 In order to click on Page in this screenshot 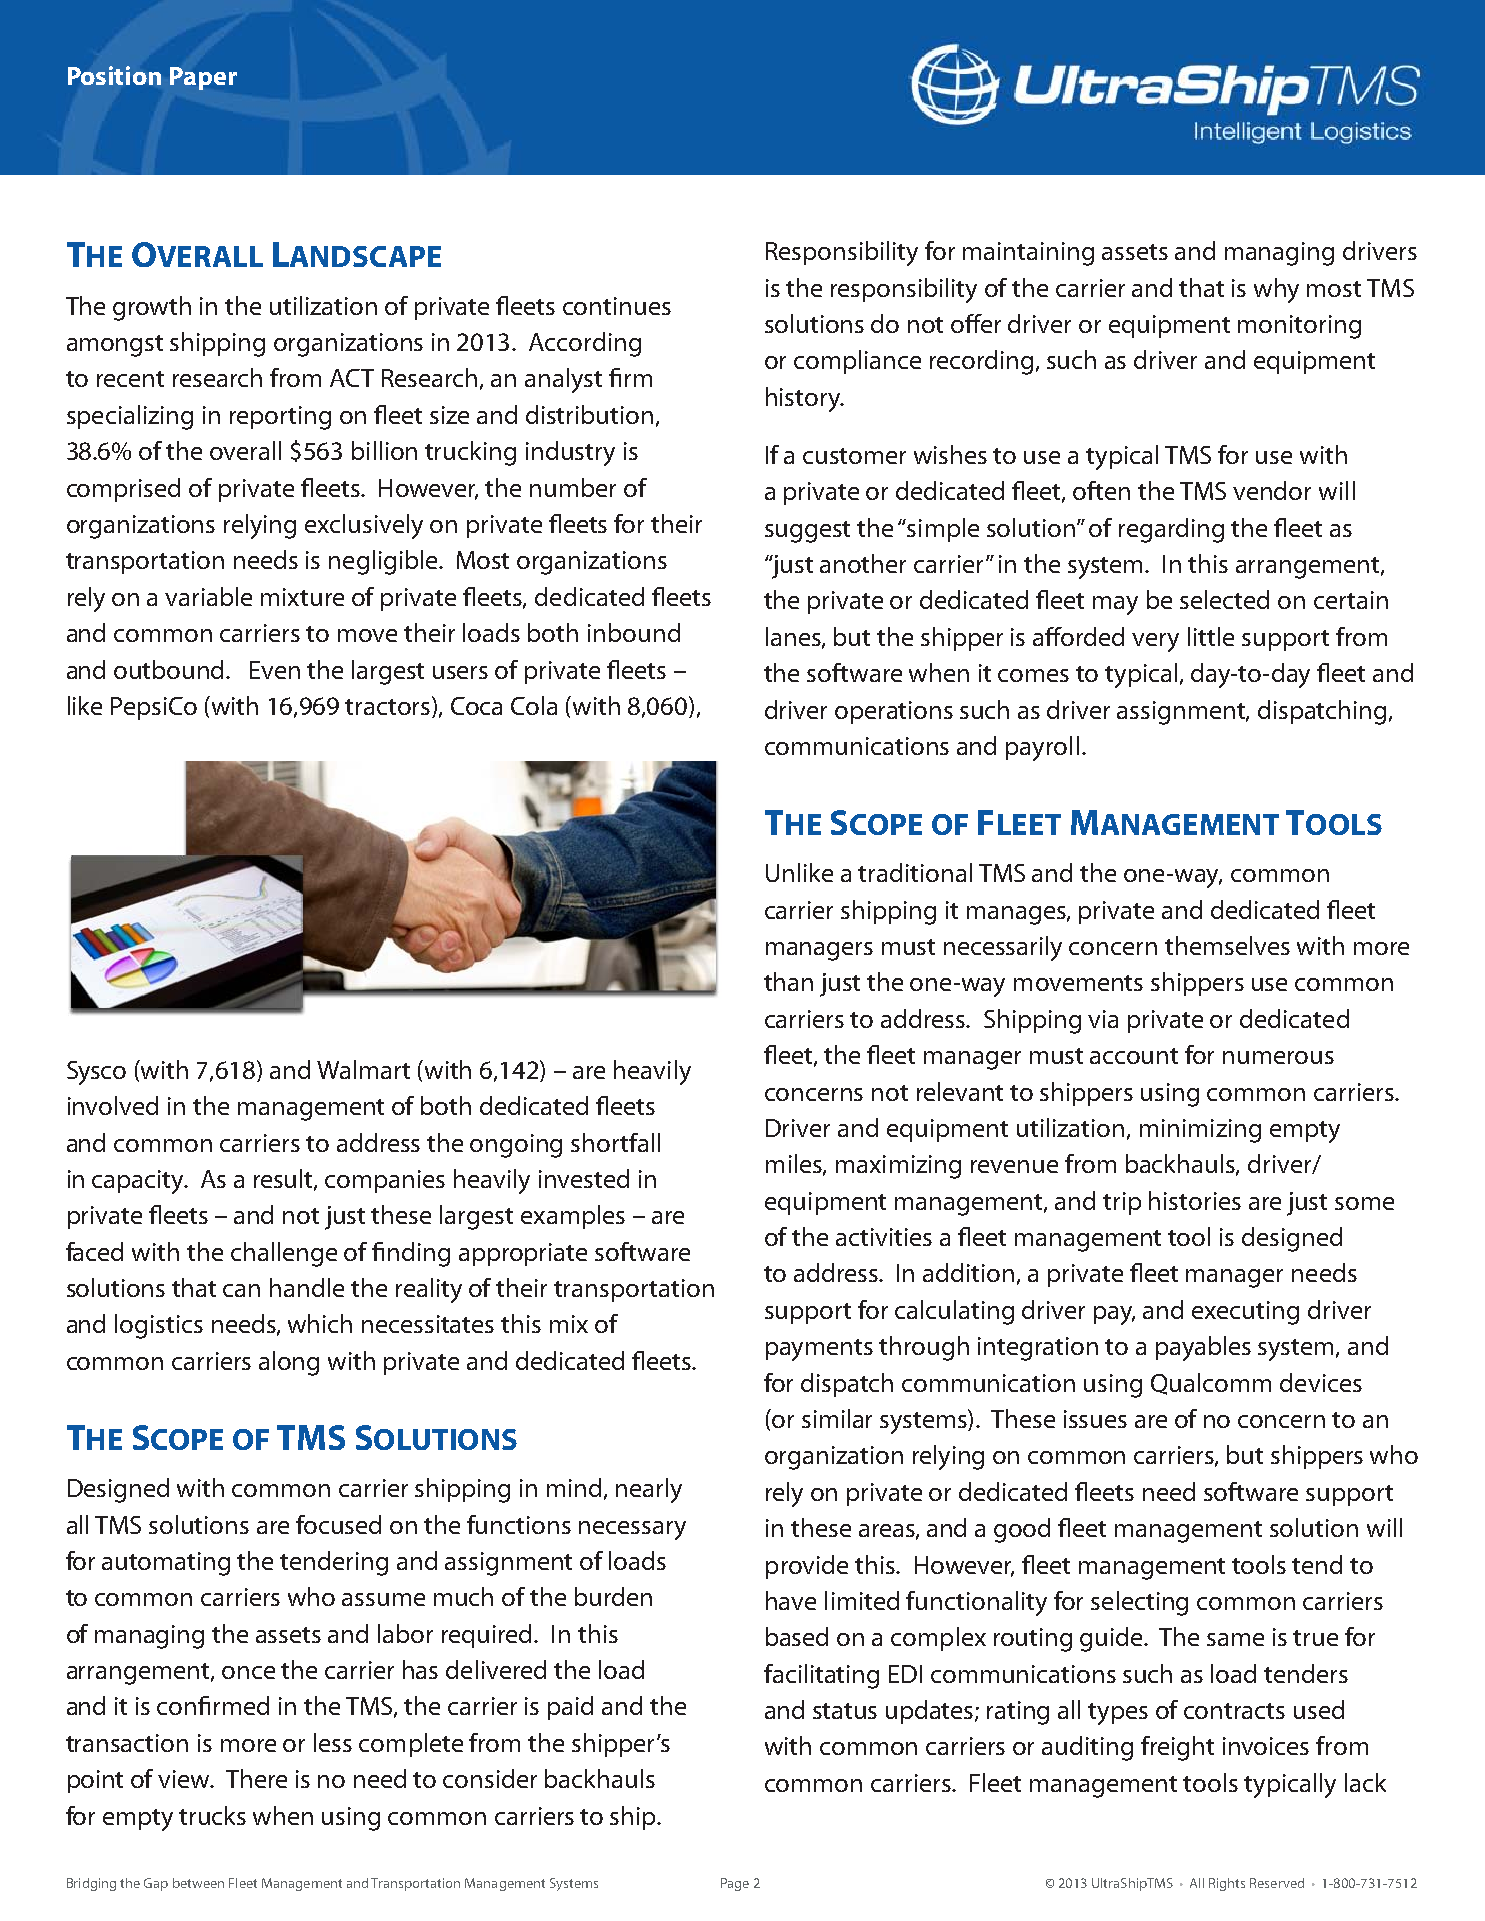, I will do `click(735, 1884)`.
